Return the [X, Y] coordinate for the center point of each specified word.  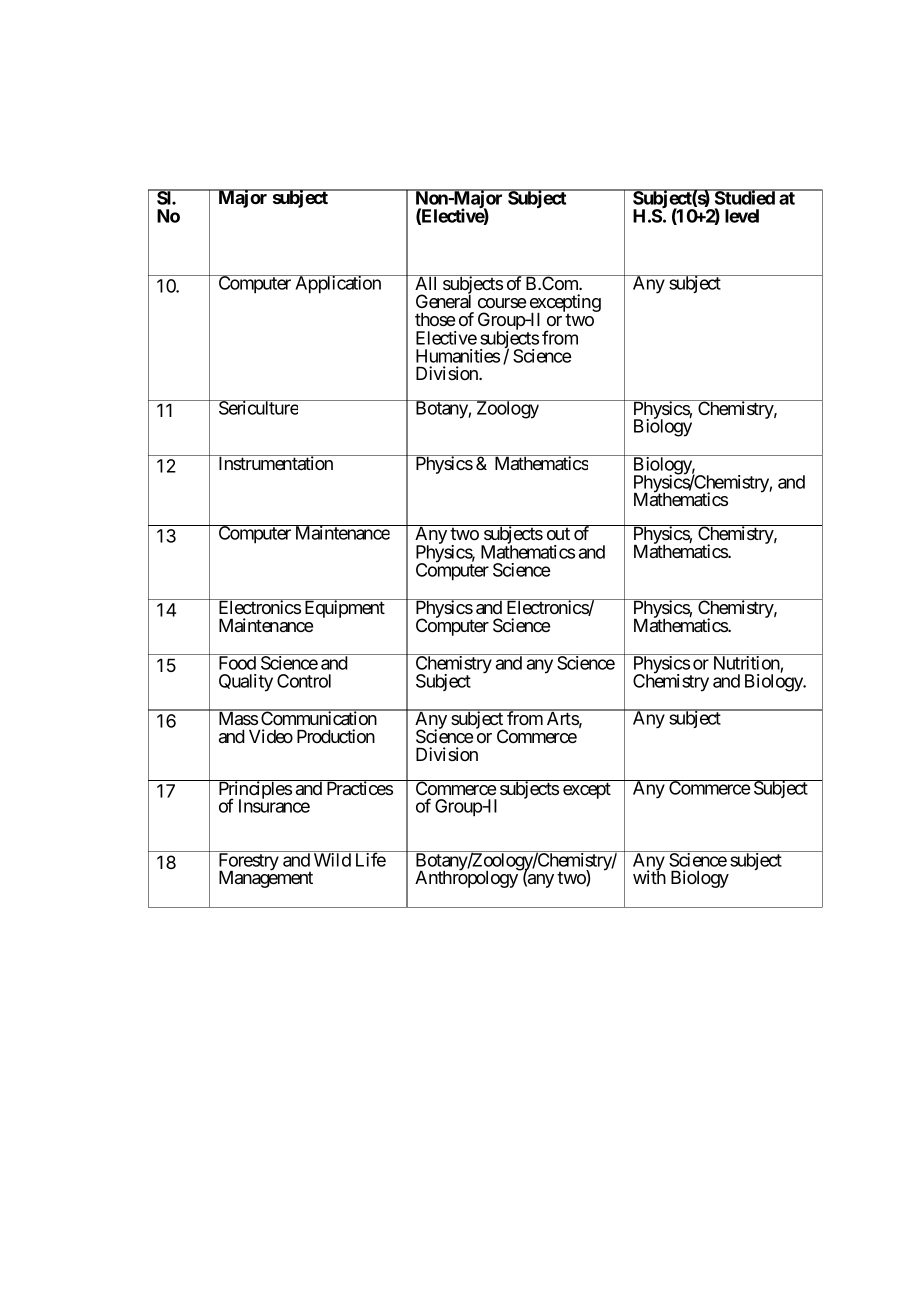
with [649, 877]
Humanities [458, 356]
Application [338, 284]
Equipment [344, 608]
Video [271, 736]
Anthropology [467, 879]
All [426, 282]
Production [336, 736]
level [742, 216]
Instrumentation [275, 462]
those [435, 319]
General [443, 300]
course [502, 303]
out [558, 533]
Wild [332, 860]
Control [304, 681]
